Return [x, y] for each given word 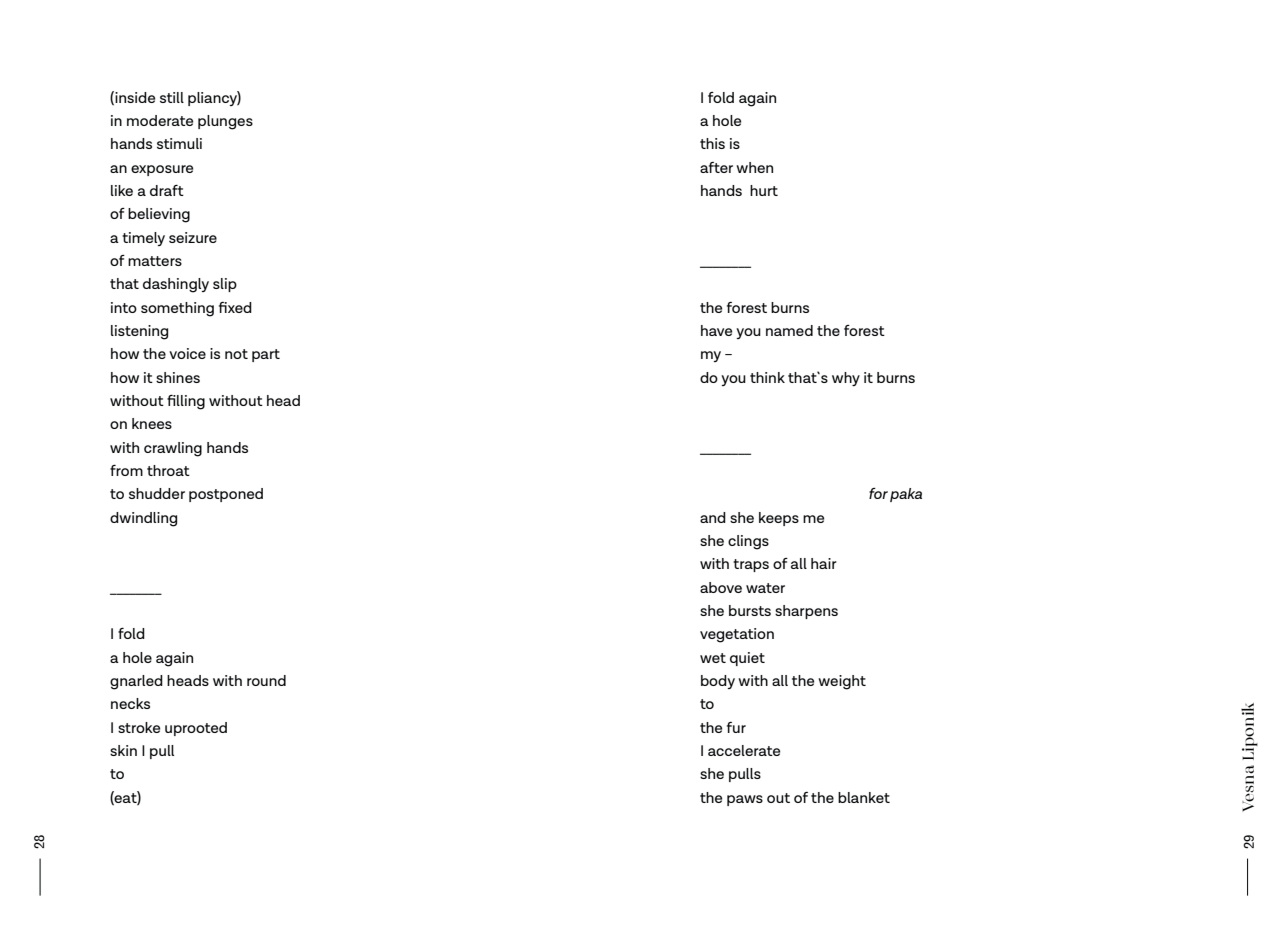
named [789, 330]
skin [123, 750]
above [721, 587]
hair [824, 563]
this [712, 143]
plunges [225, 122]
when [754, 167]
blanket [864, 797]
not [236, 354]
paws [745, 800]
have [716, 330]
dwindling [143, 519]
